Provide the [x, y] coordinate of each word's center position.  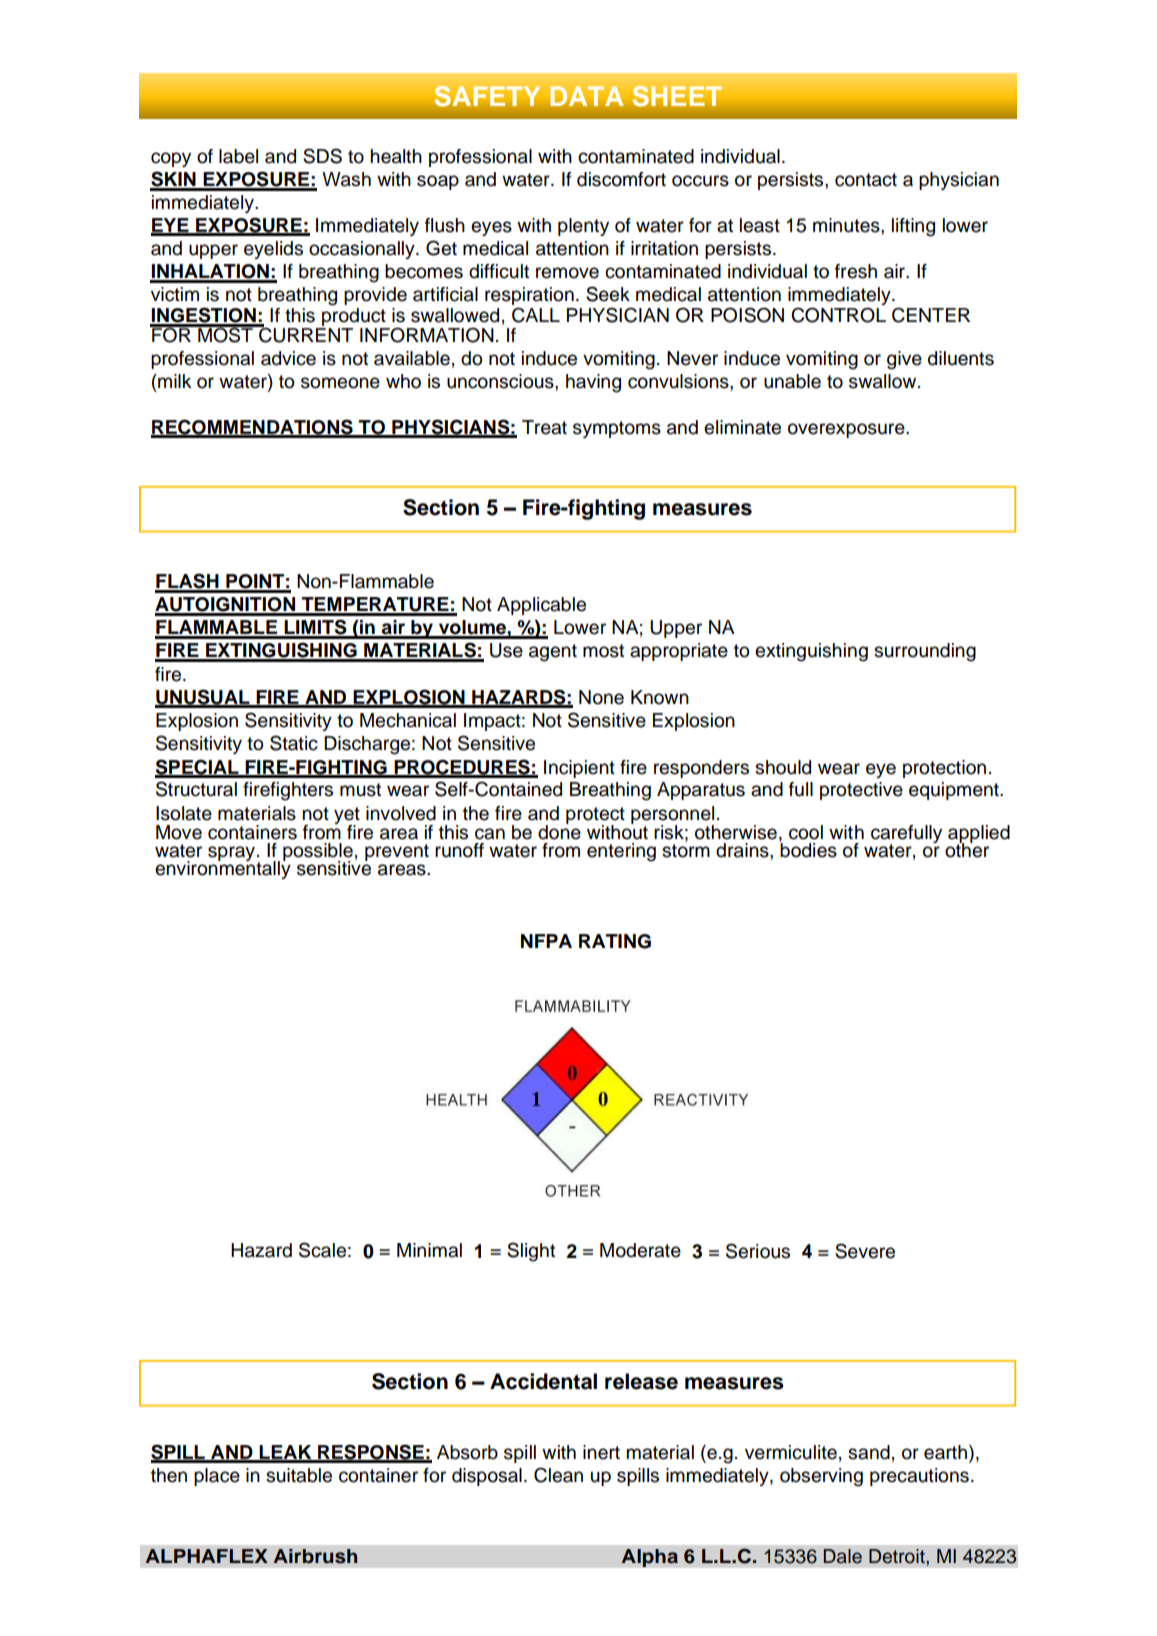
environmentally [223, 869]
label [238, 156]
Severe [865, 1251]
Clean [558, 1475]
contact [866, 180]
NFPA [546, 941]
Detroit [898, 1556]
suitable [299, 1475]
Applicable [541, 606]
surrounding [925, 652]
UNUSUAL [203, 698]
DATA [586, 96]
